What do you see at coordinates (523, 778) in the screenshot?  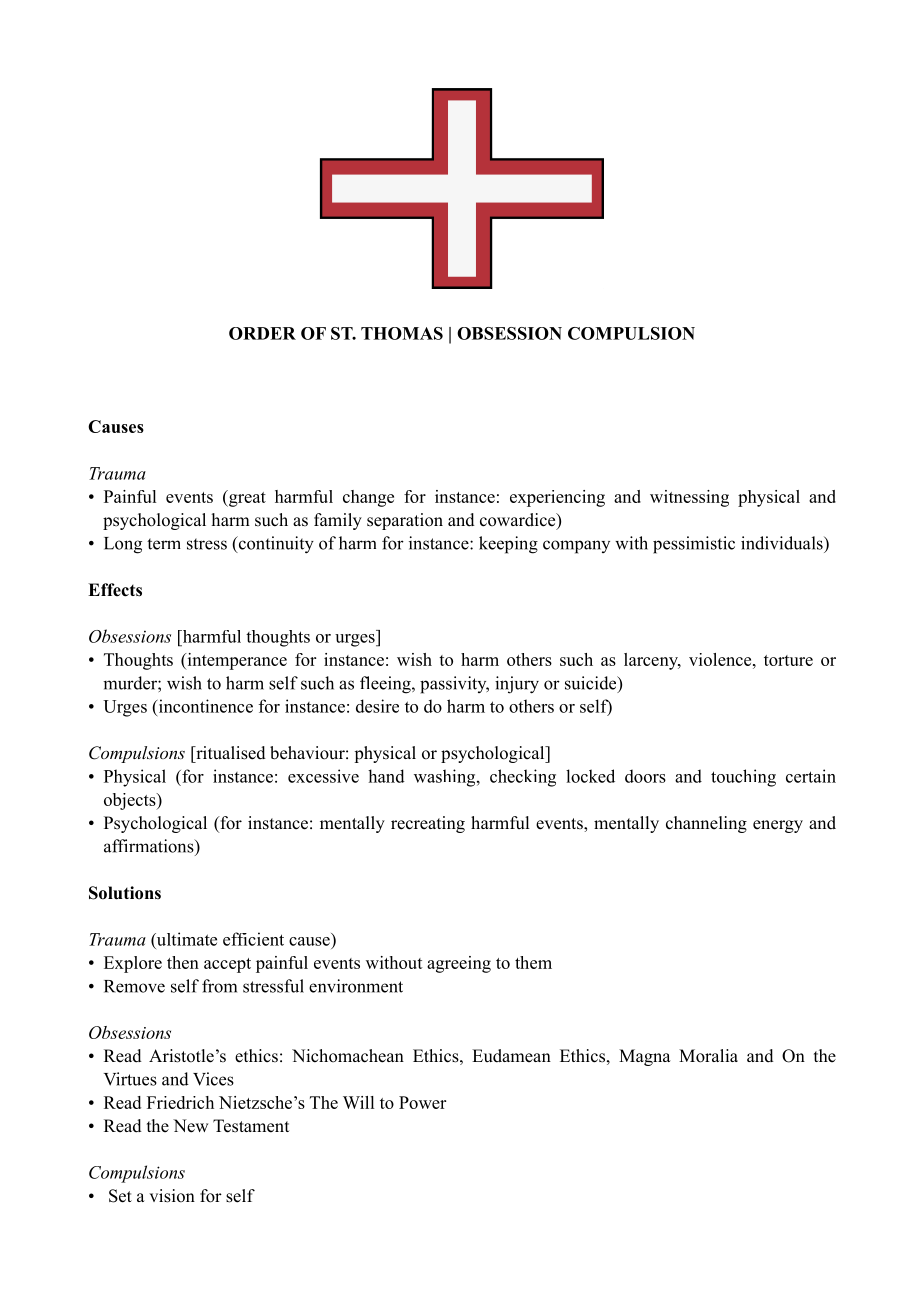 I see `checking` at bounding box center [523, 778].
